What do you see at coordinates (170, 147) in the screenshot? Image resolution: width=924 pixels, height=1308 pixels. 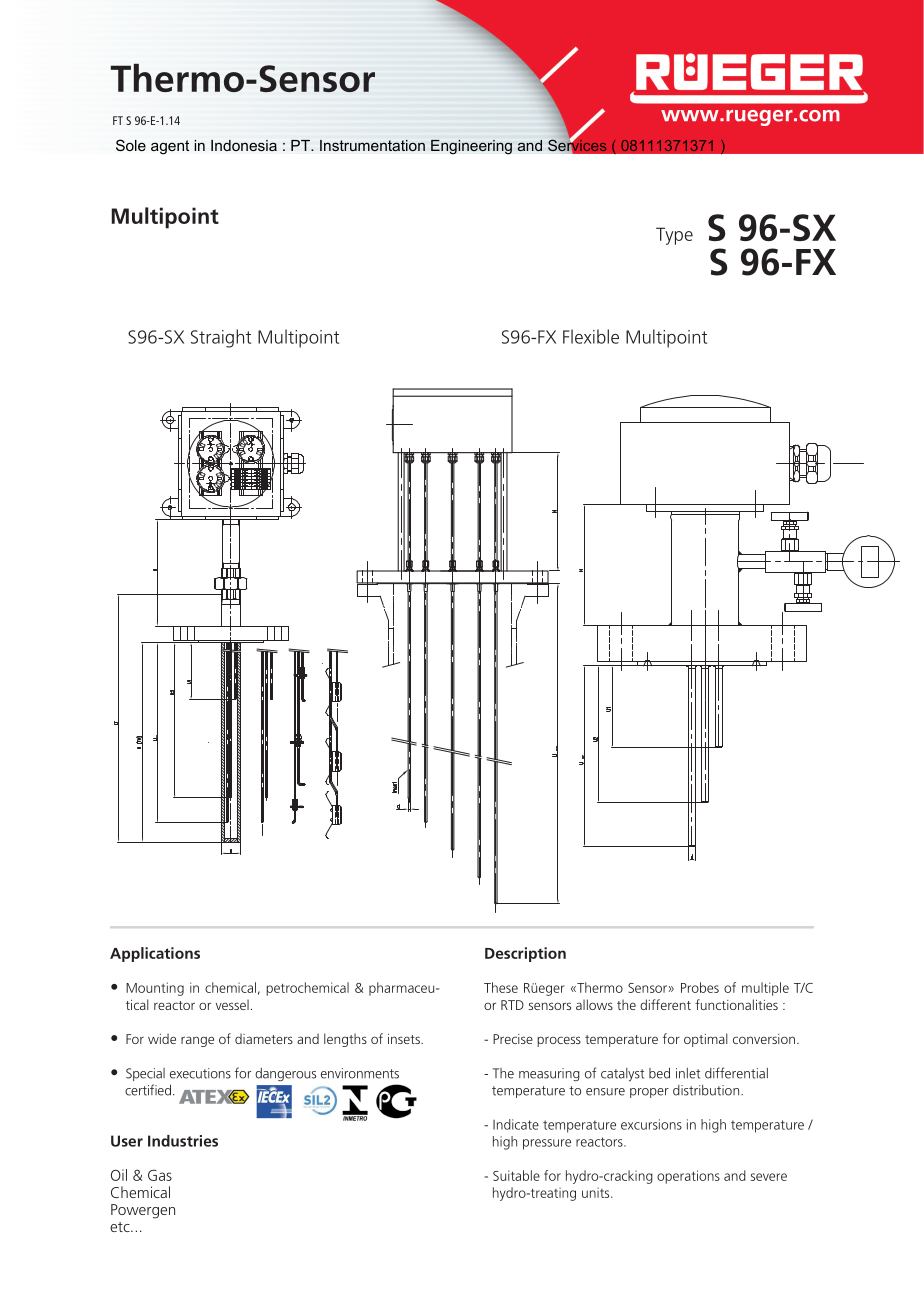 I see `agent` at bounding box center [170, 147].
